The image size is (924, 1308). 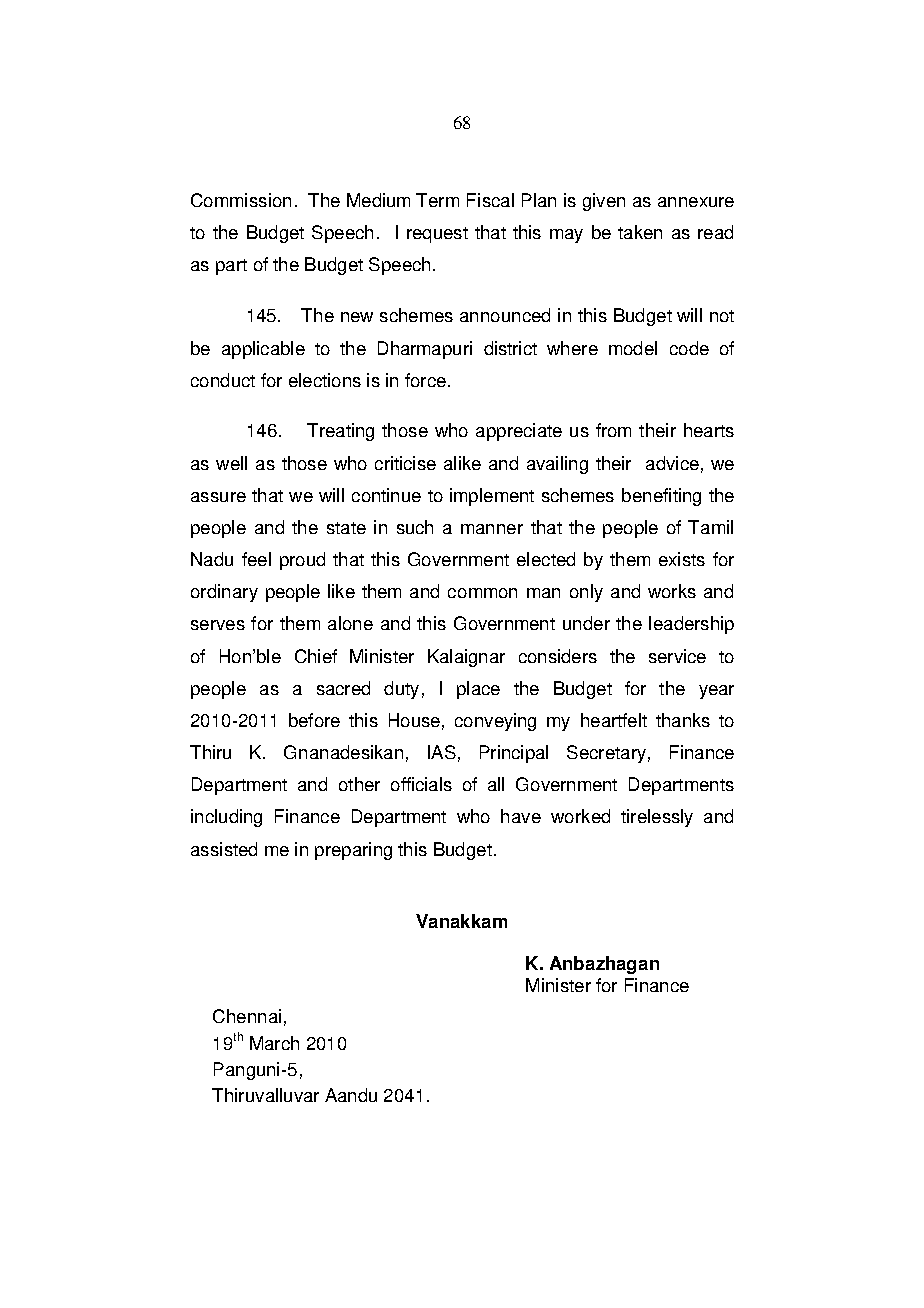 I want to click on leadership, so click(x=691, y=625).
